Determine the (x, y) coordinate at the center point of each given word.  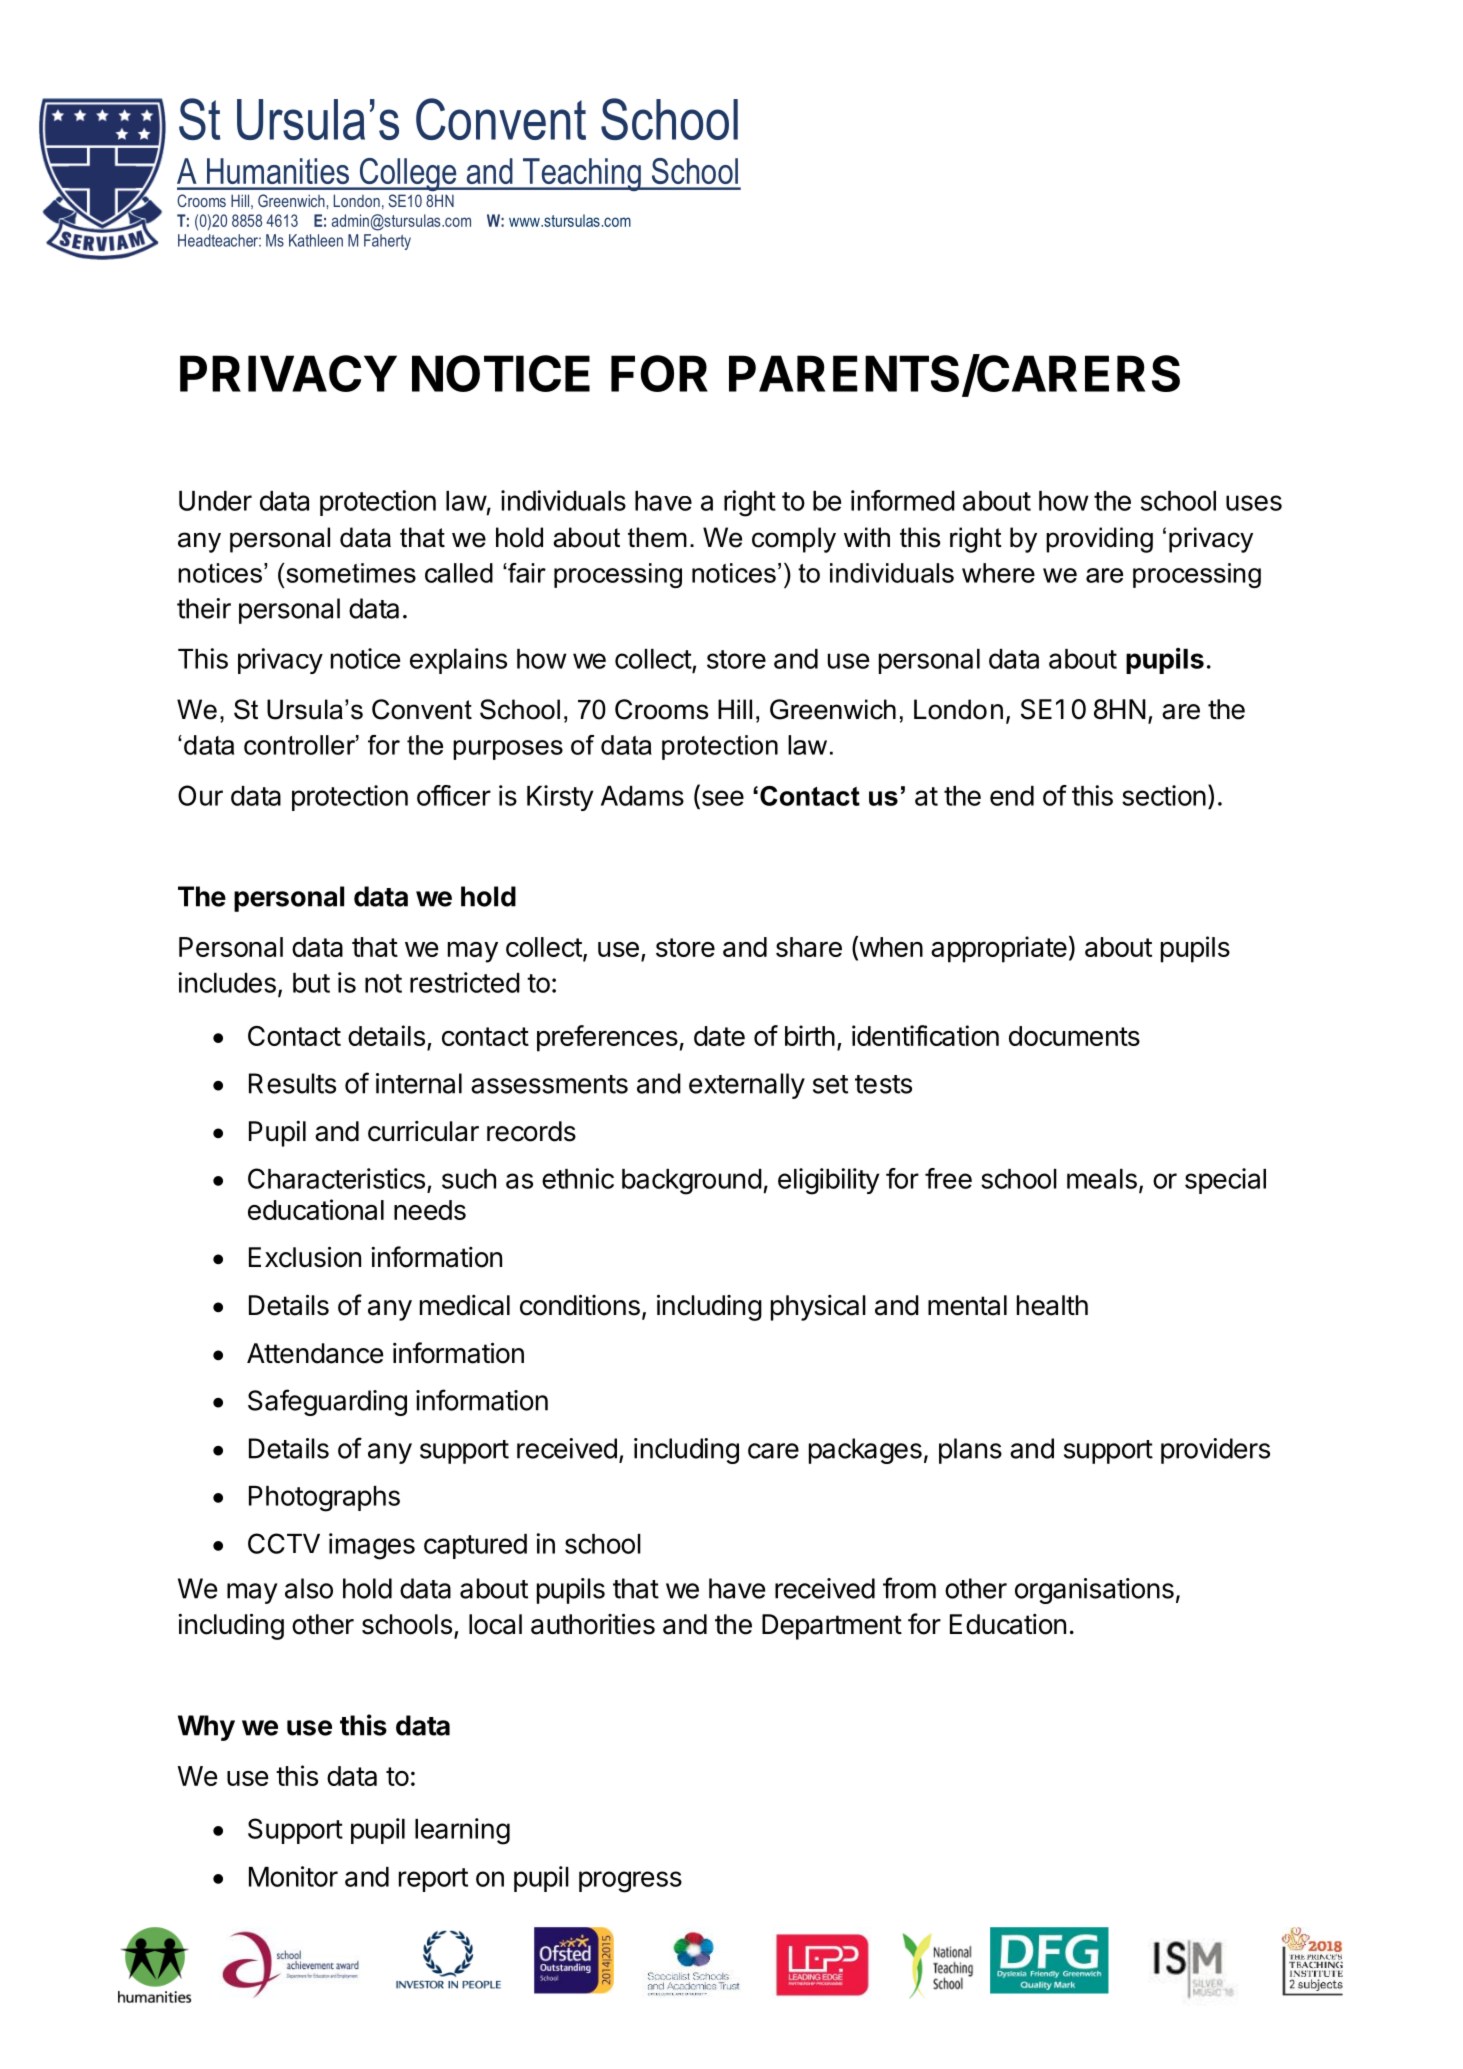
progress (630, 1882)
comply (794, 540)
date (719, 1036)
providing (1099, 540)
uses (1254, 503)
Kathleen (316, 240)
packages (865, 1451)
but (311, 983)
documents (1074, 1036)
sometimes (351, 573)
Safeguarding (327, 1402)
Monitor (293, 1876)
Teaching (582, 174)
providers (1215, 1451)
